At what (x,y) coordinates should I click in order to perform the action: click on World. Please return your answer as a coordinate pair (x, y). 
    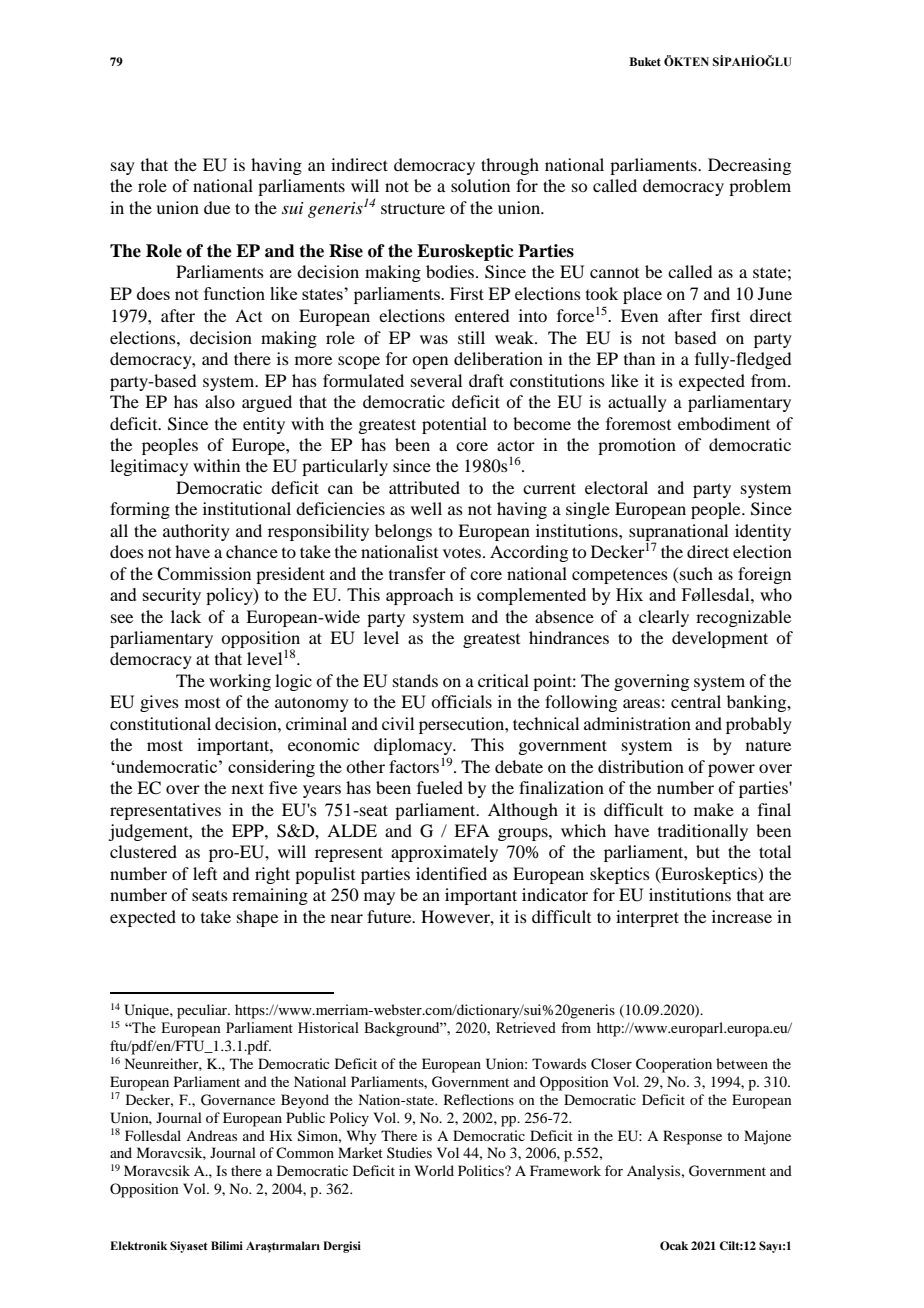
    Looking at the image, I should click on (434, 1170).
